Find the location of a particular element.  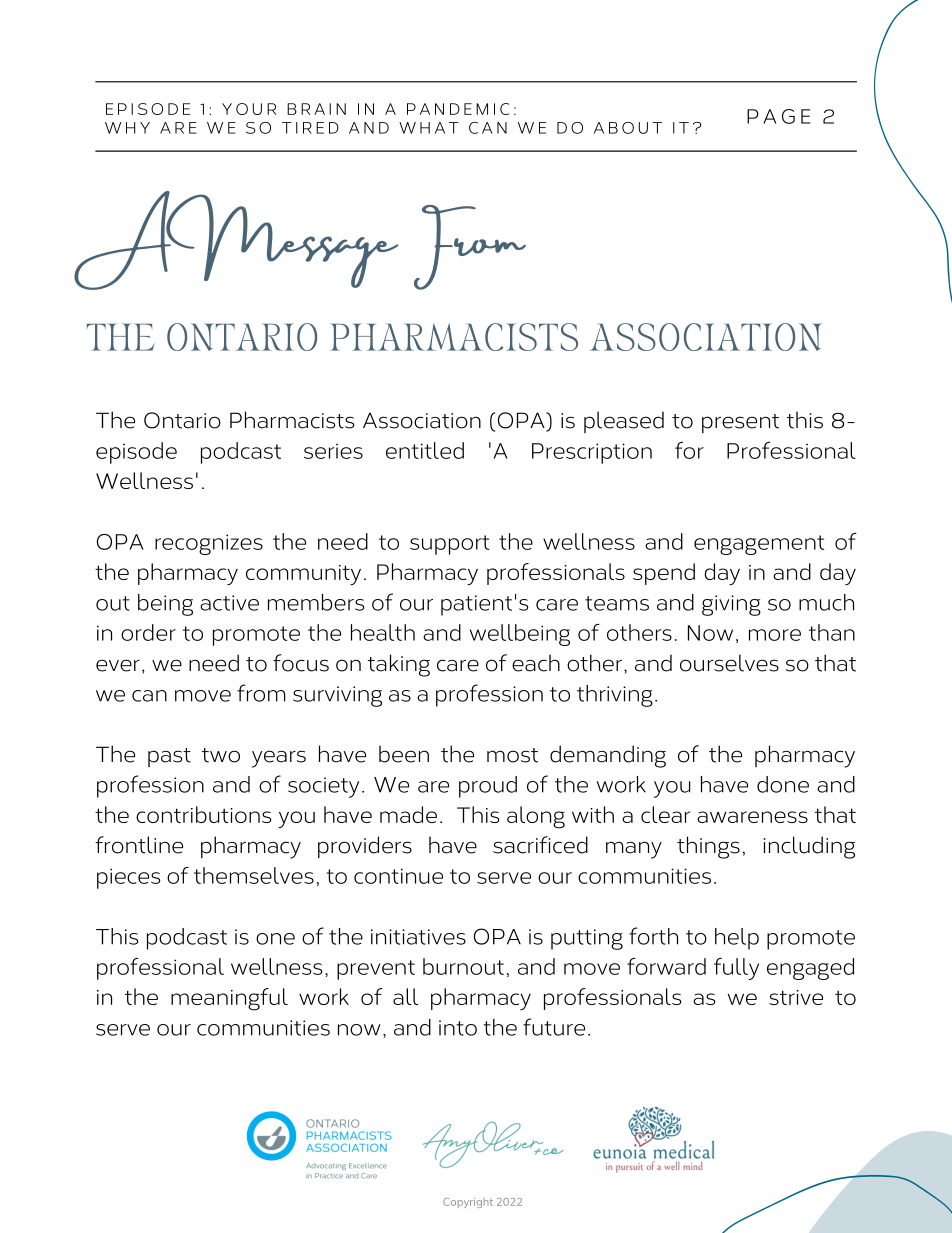

WHY is located at coordinates (127, 128).
